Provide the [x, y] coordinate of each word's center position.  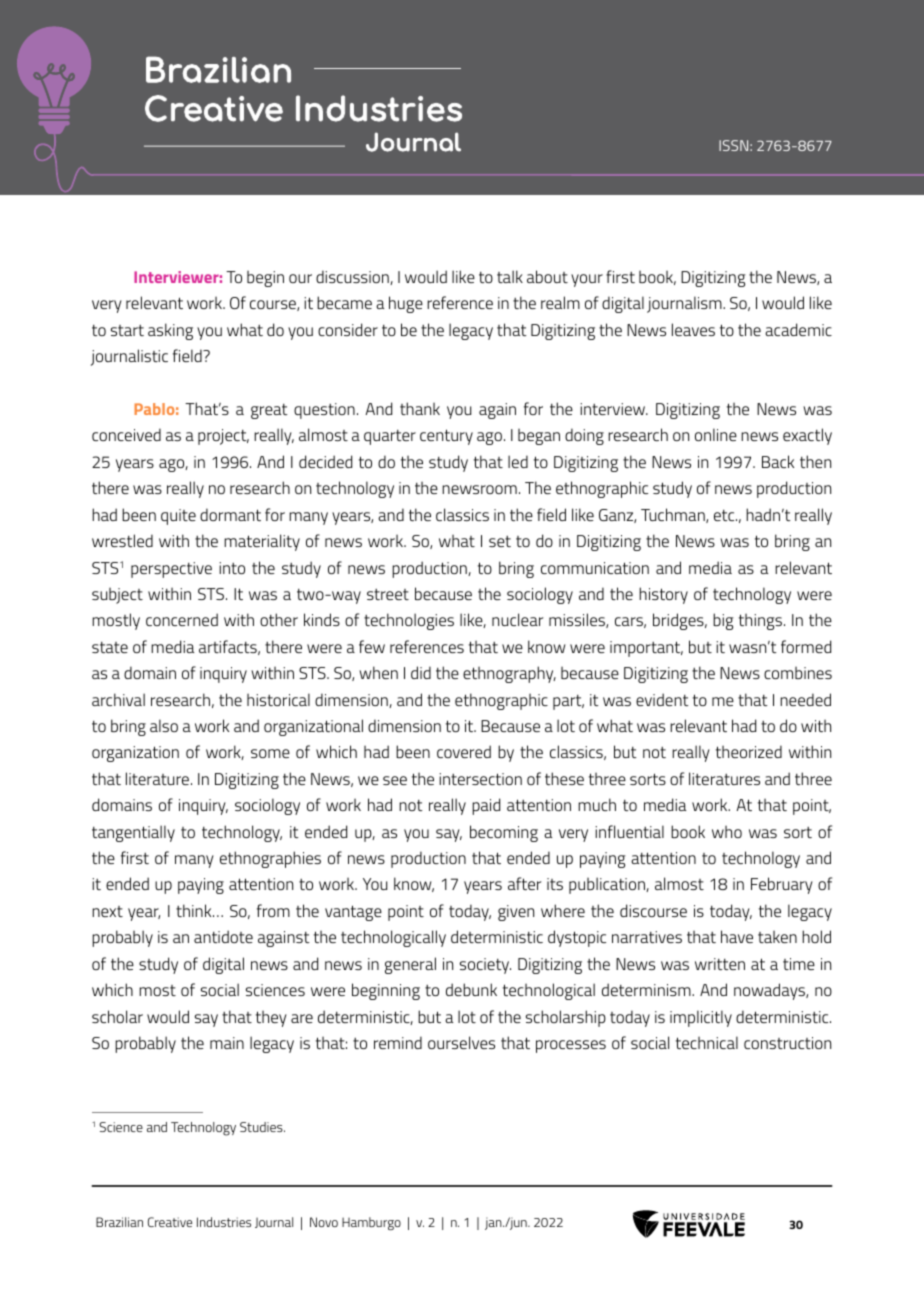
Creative [170, 1222]
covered [464, 751]
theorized [749, 751]
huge [406, 304]
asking [170, 331]
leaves [693, 329]
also [164, 725]
